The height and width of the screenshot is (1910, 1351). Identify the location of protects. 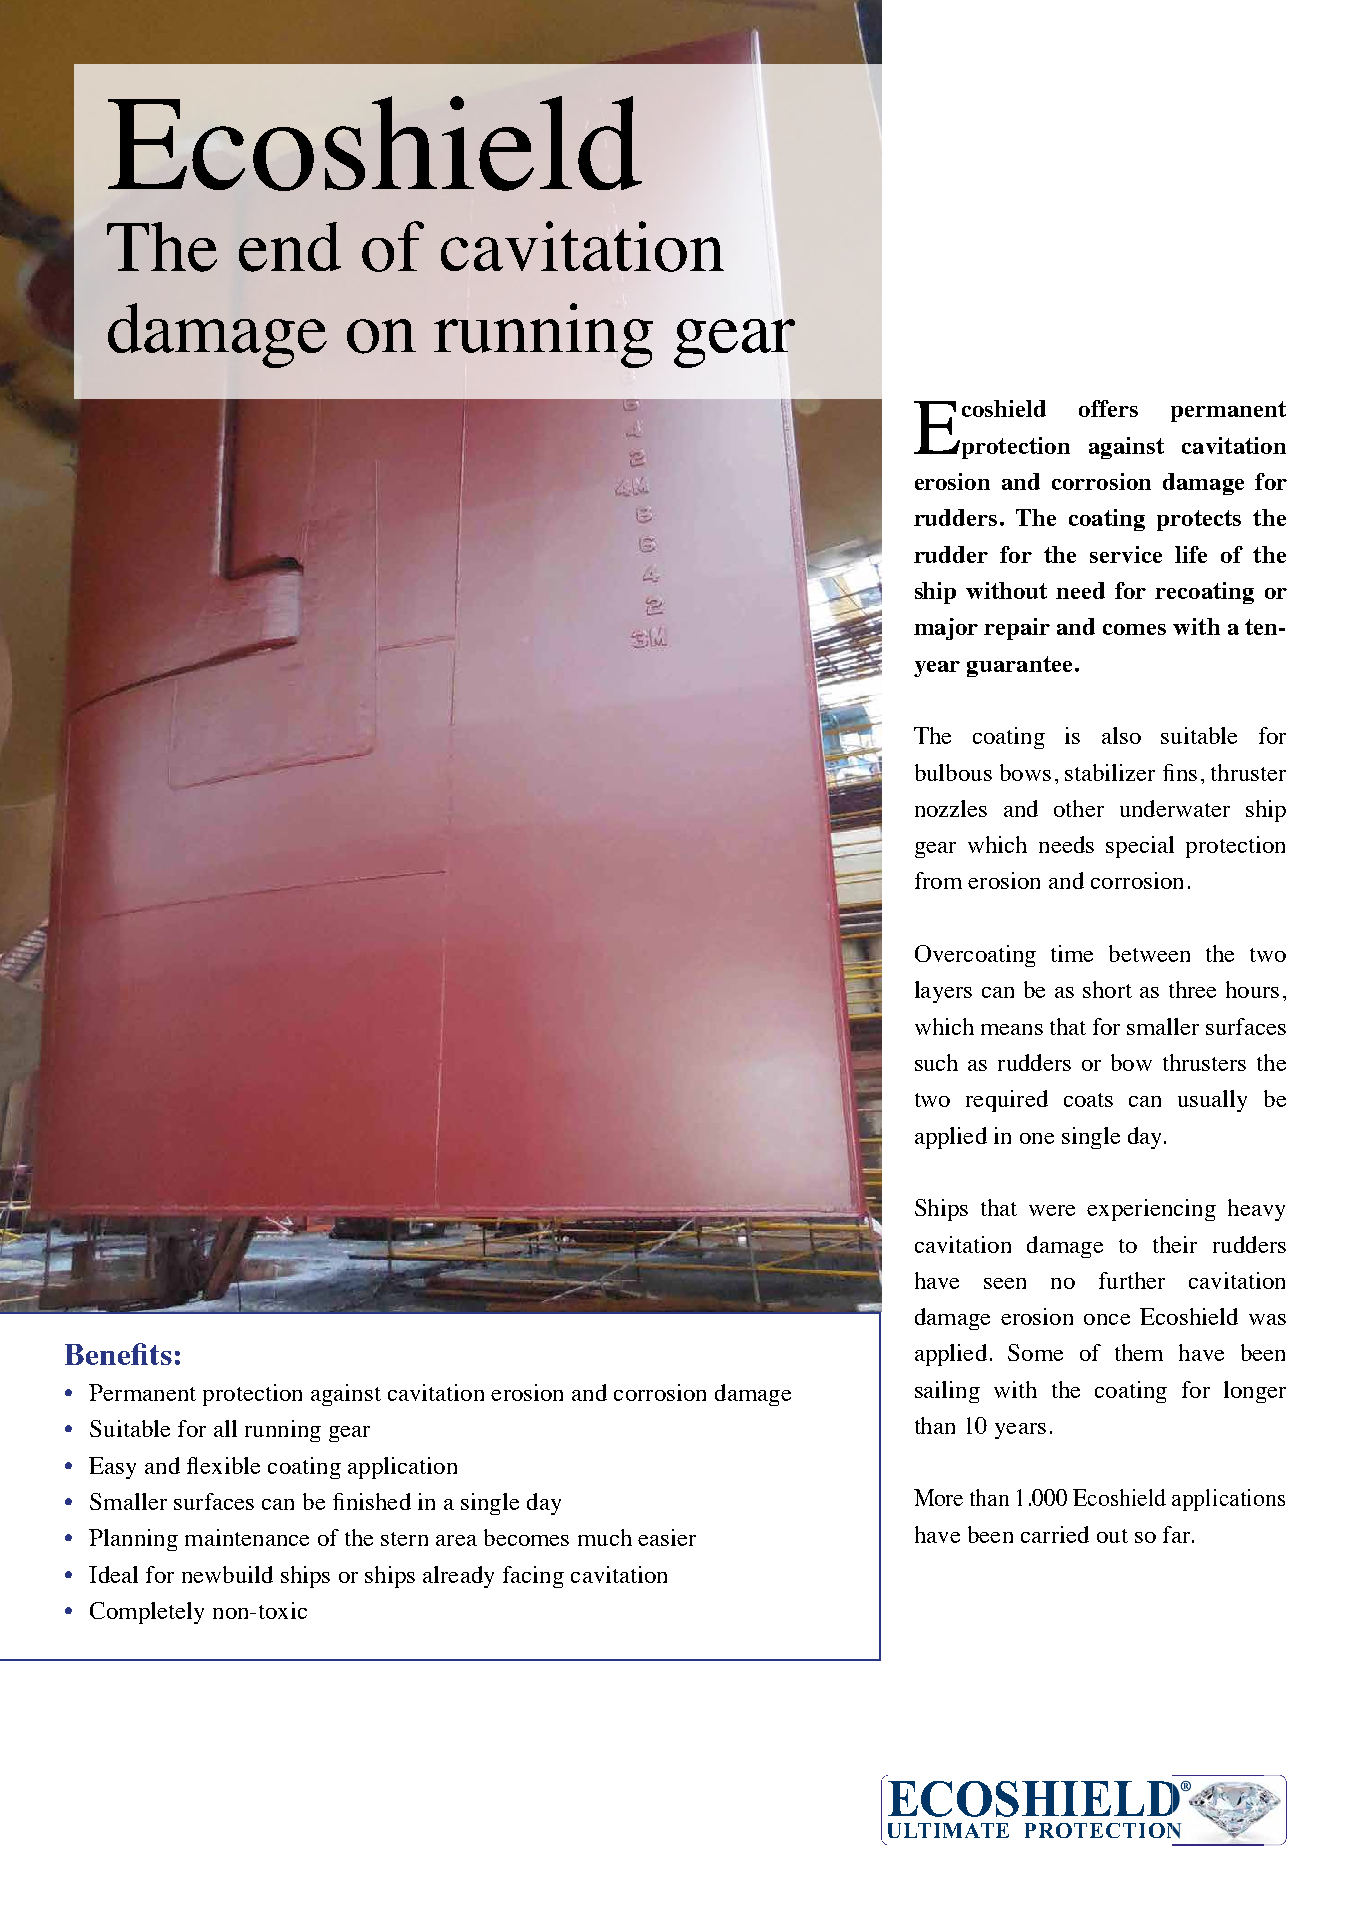
(1199, 520).
